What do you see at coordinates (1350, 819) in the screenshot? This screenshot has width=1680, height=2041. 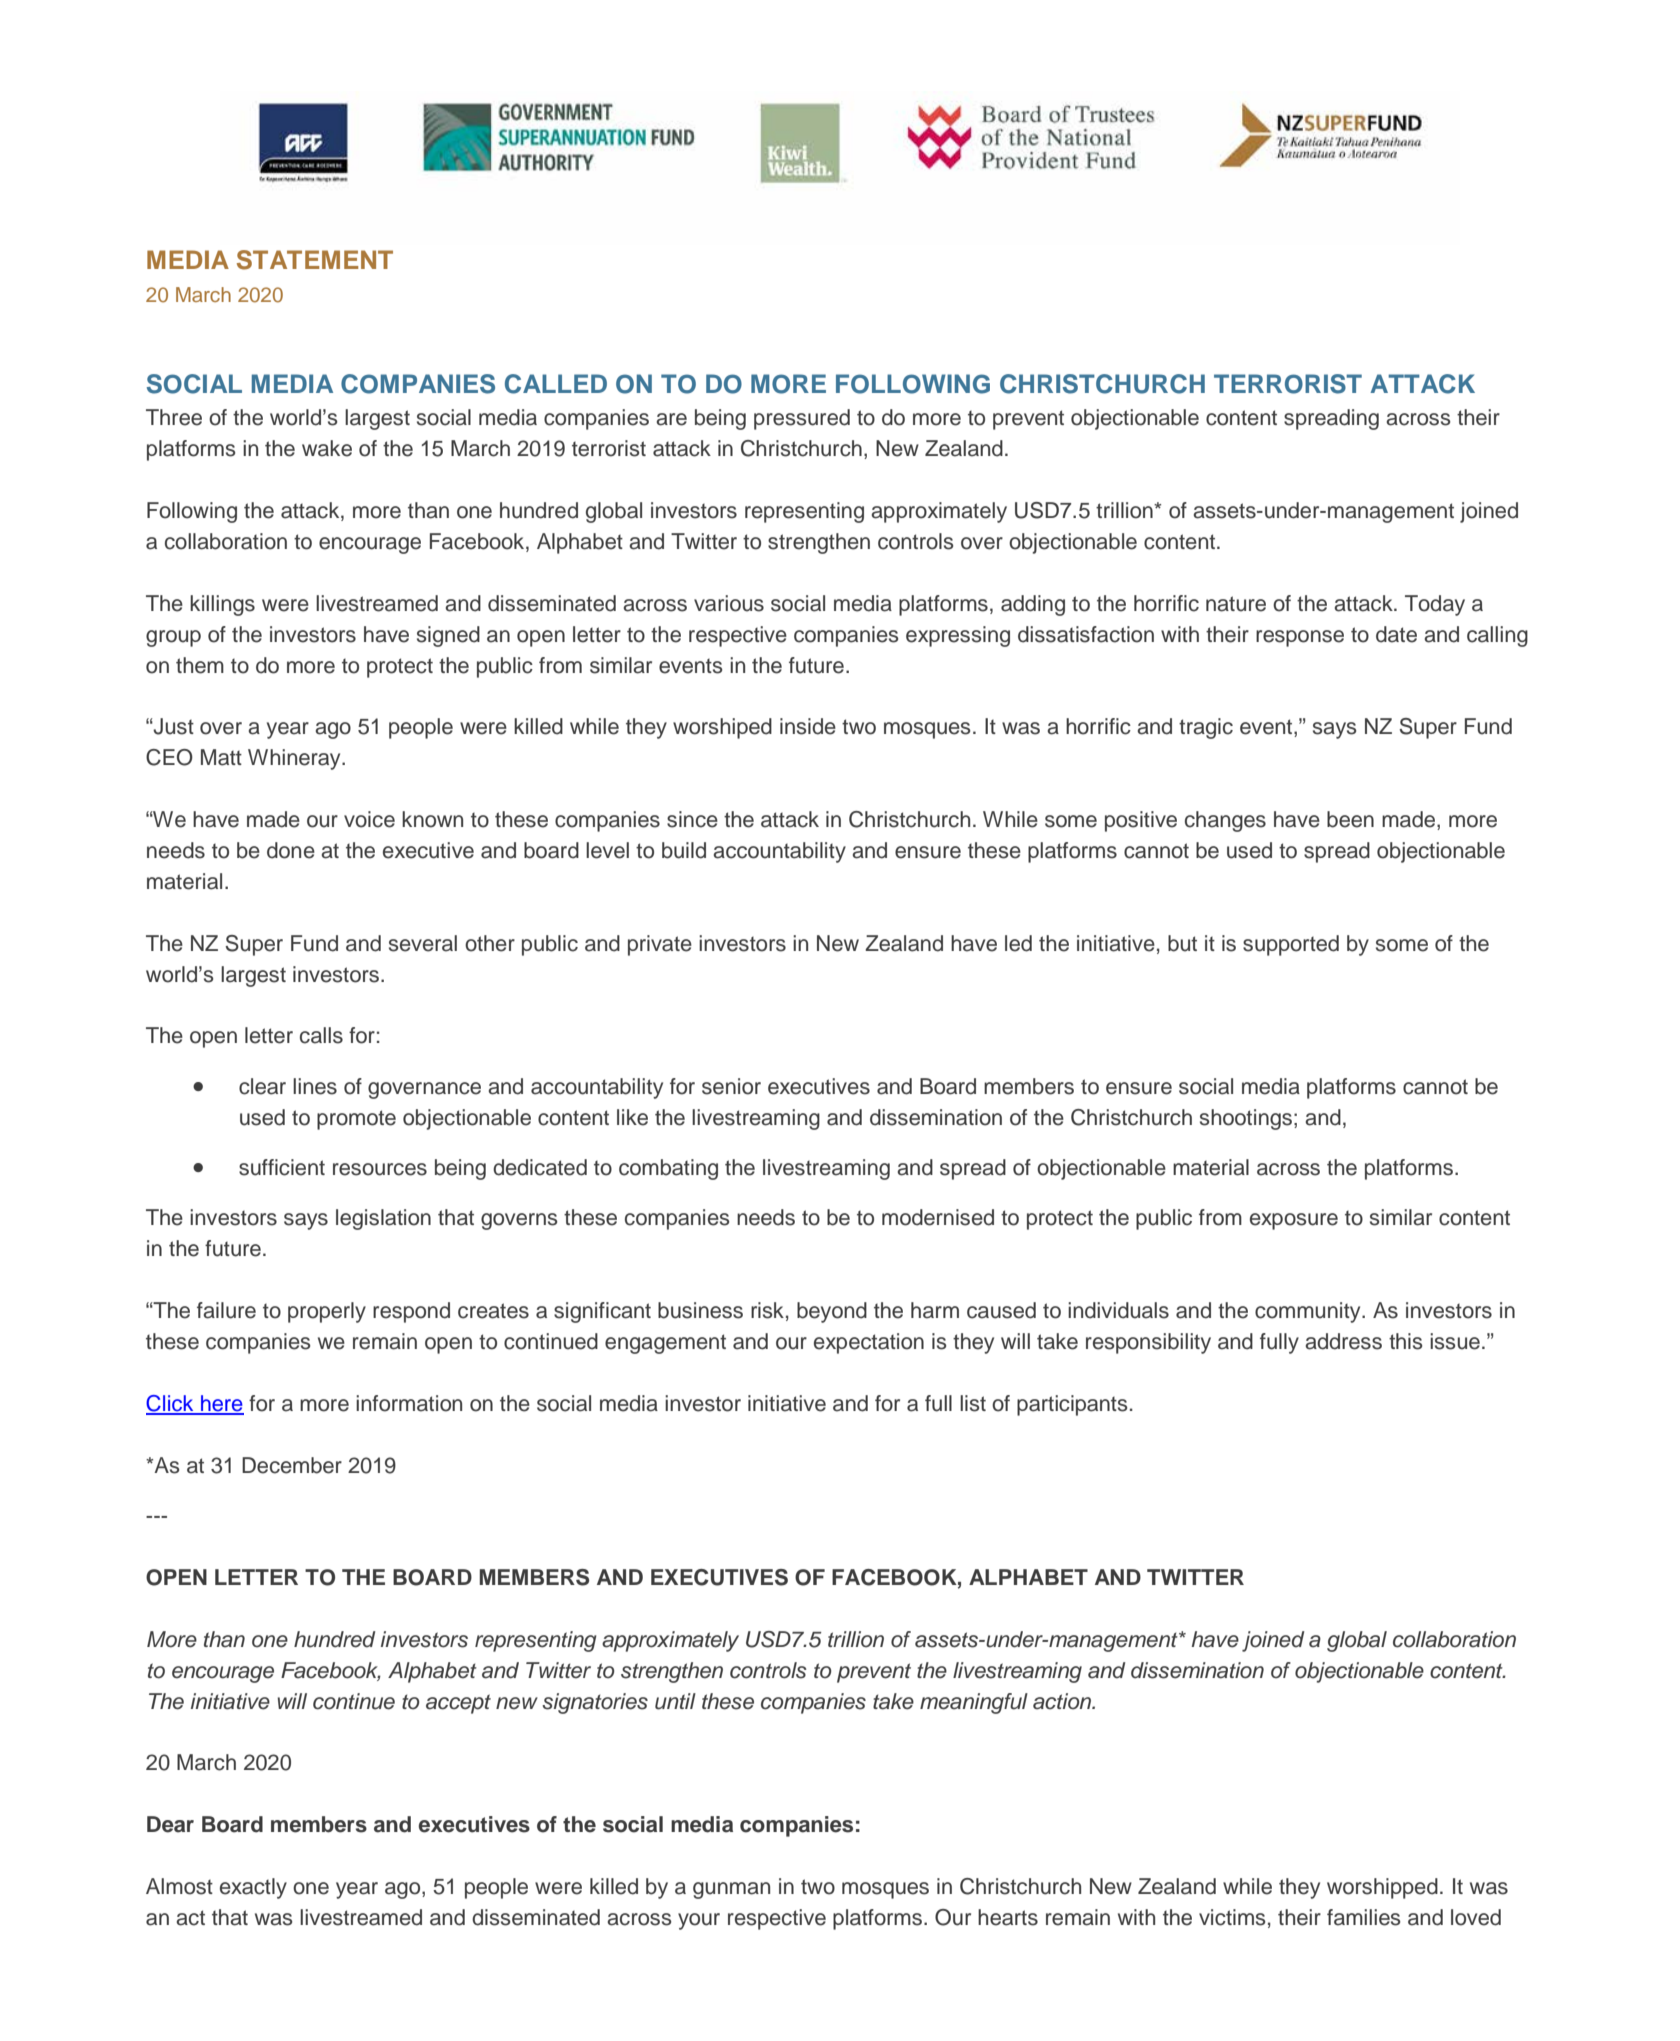 I see `been` at bounding box center [1350, 819].
